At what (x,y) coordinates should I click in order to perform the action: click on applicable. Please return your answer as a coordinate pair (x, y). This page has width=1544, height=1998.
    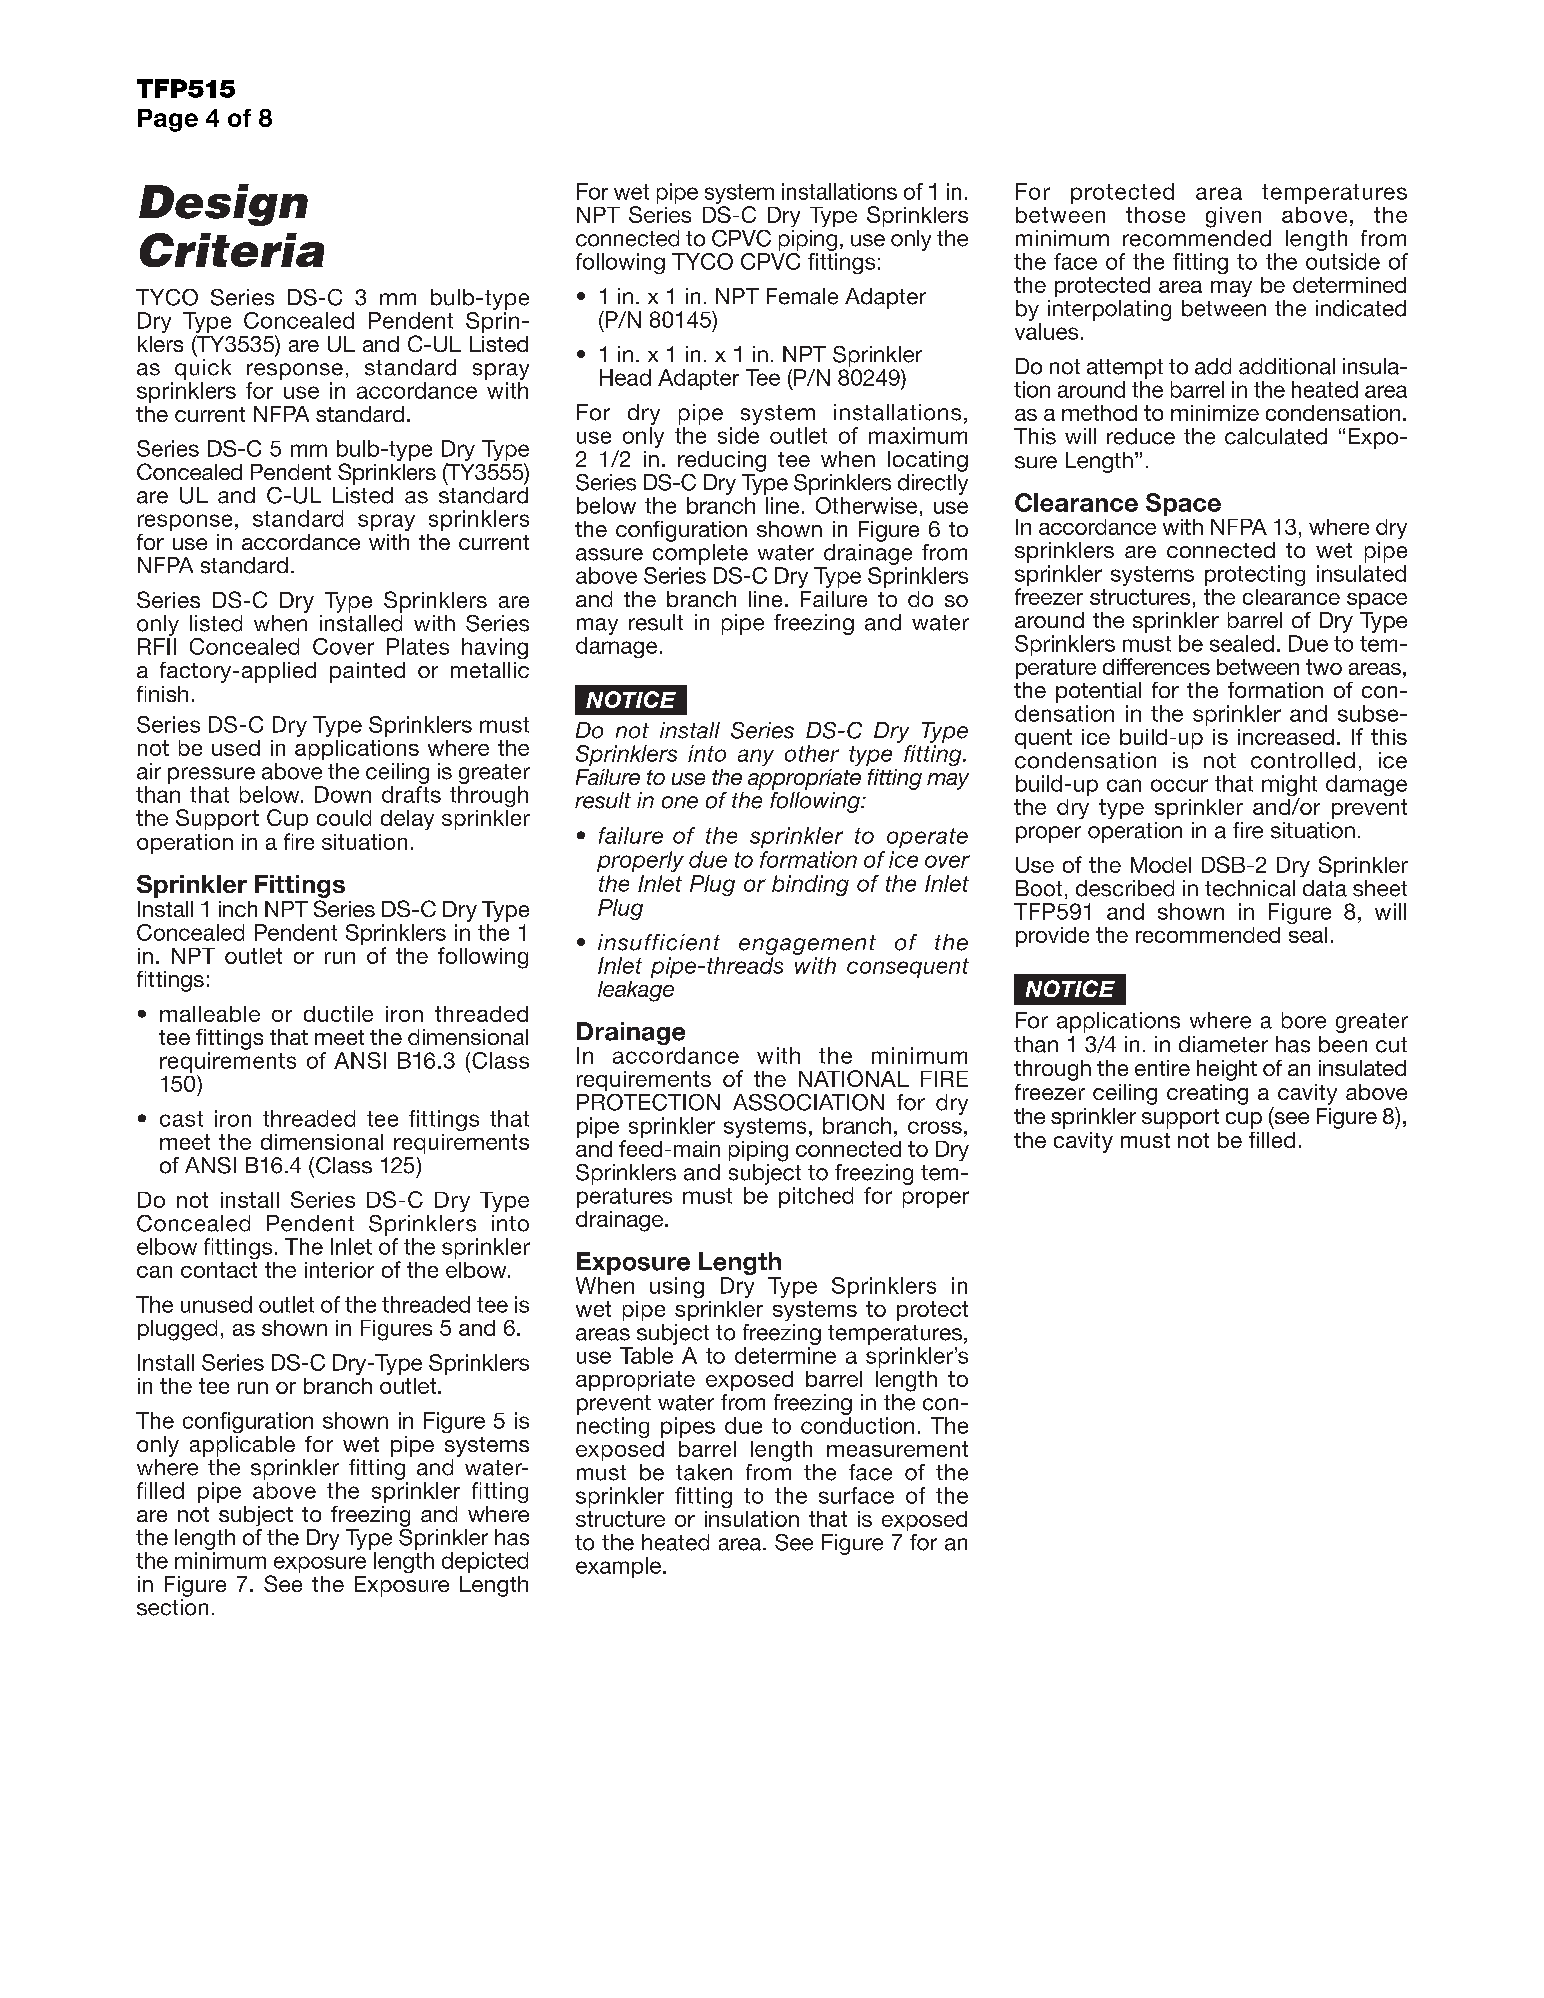
    Looking at the image, I should click on (242, 1446).
